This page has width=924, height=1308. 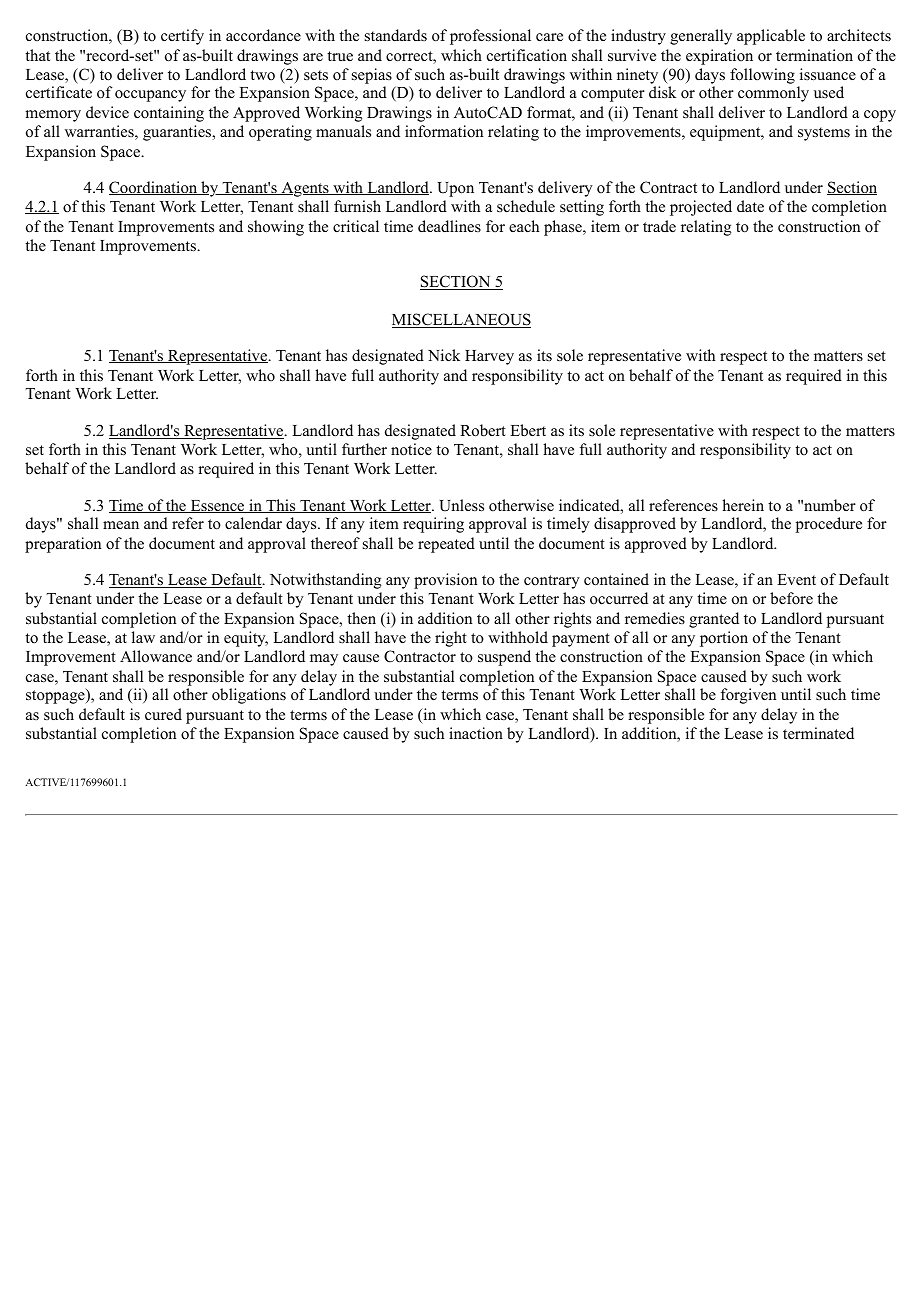 I want to click on termination, so click(x=814, y=55).
